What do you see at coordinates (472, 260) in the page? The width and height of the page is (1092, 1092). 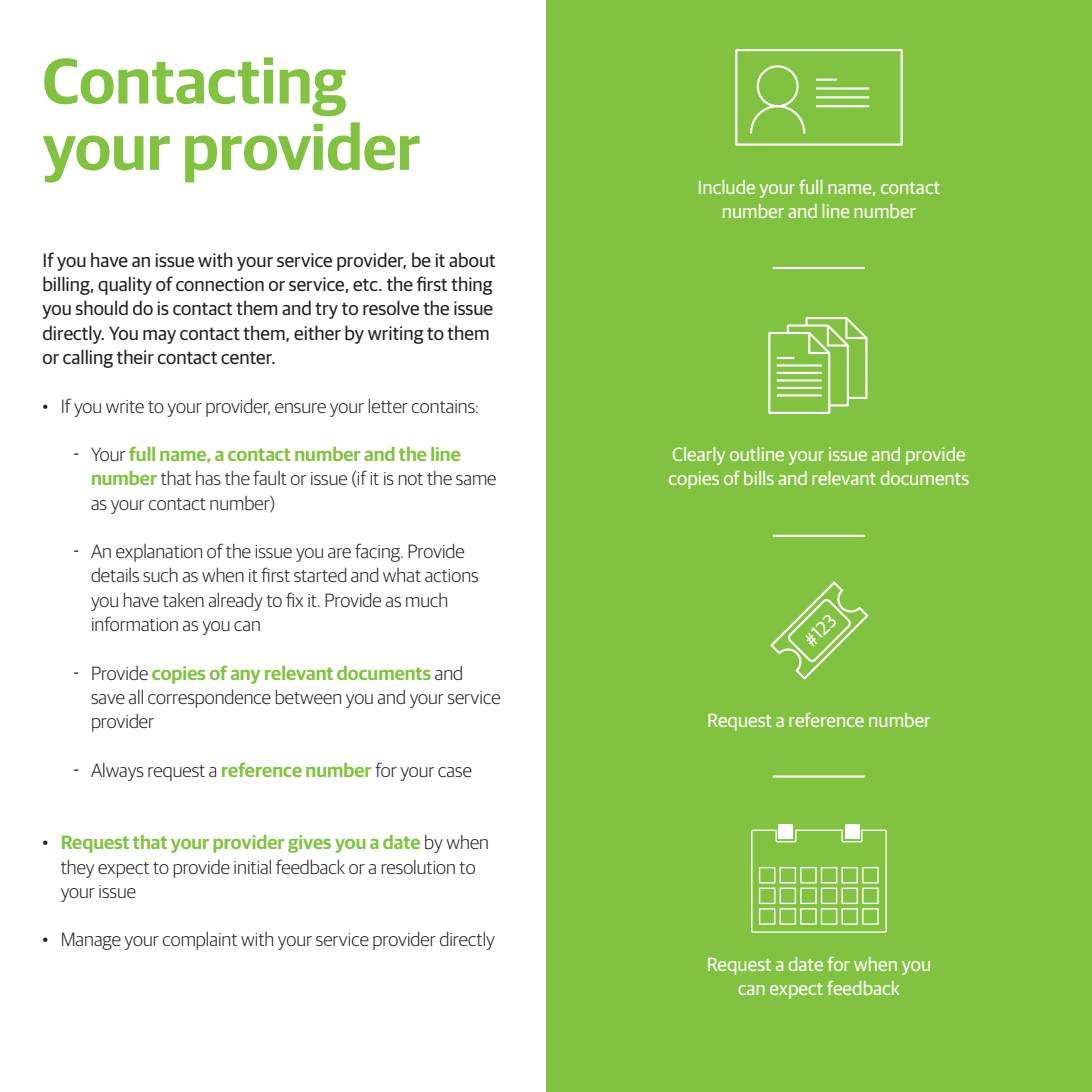 I see `about` at bounding box center [472, 260].
